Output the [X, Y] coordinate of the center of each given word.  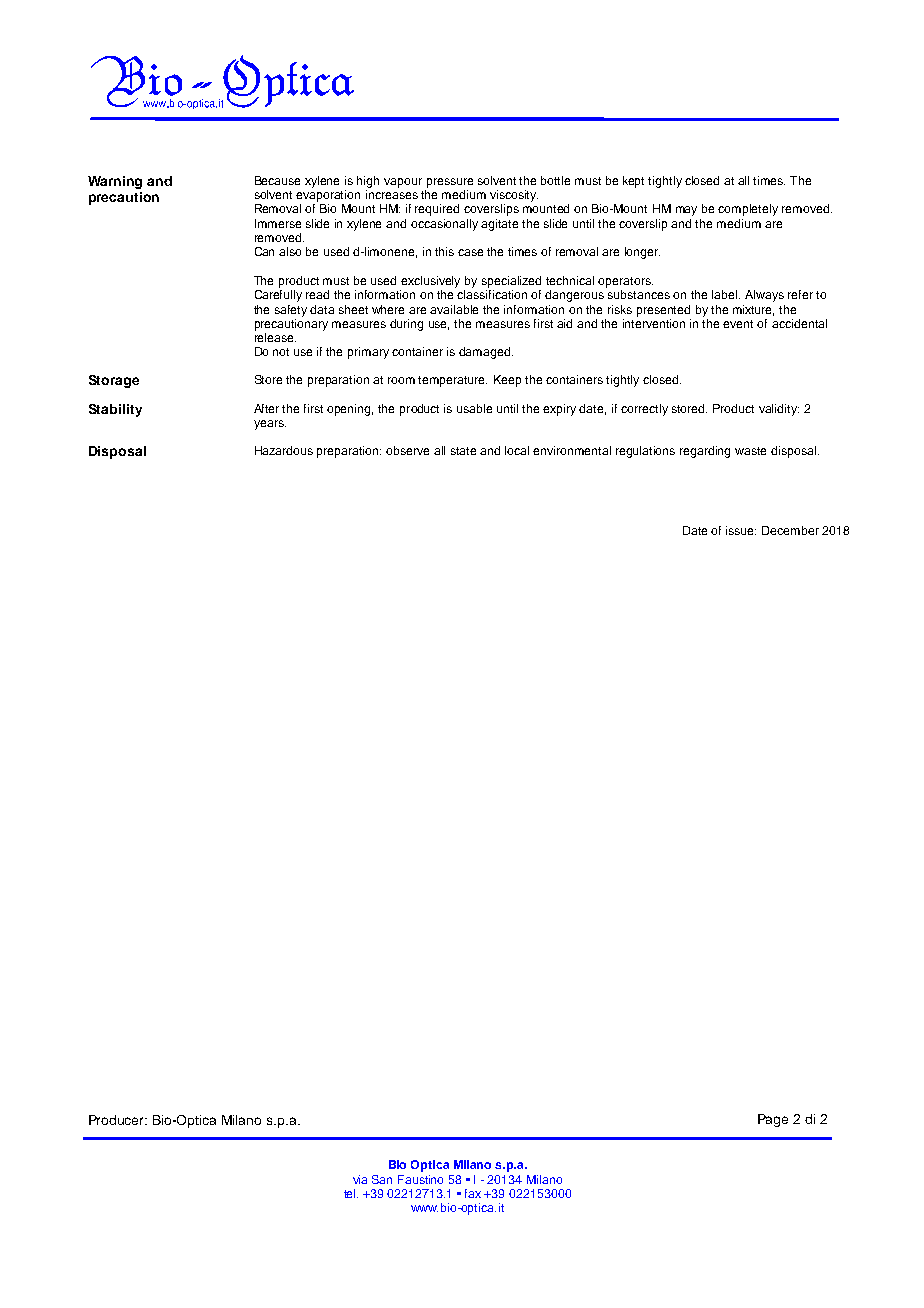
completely [748, 210]
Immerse [278, 223]
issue [741, 530]
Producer [118, 1120]
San [382, 1179]
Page [773, 1120]
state [463, 451]
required [437, 210]
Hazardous [284, 450]
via [360, 1179]
